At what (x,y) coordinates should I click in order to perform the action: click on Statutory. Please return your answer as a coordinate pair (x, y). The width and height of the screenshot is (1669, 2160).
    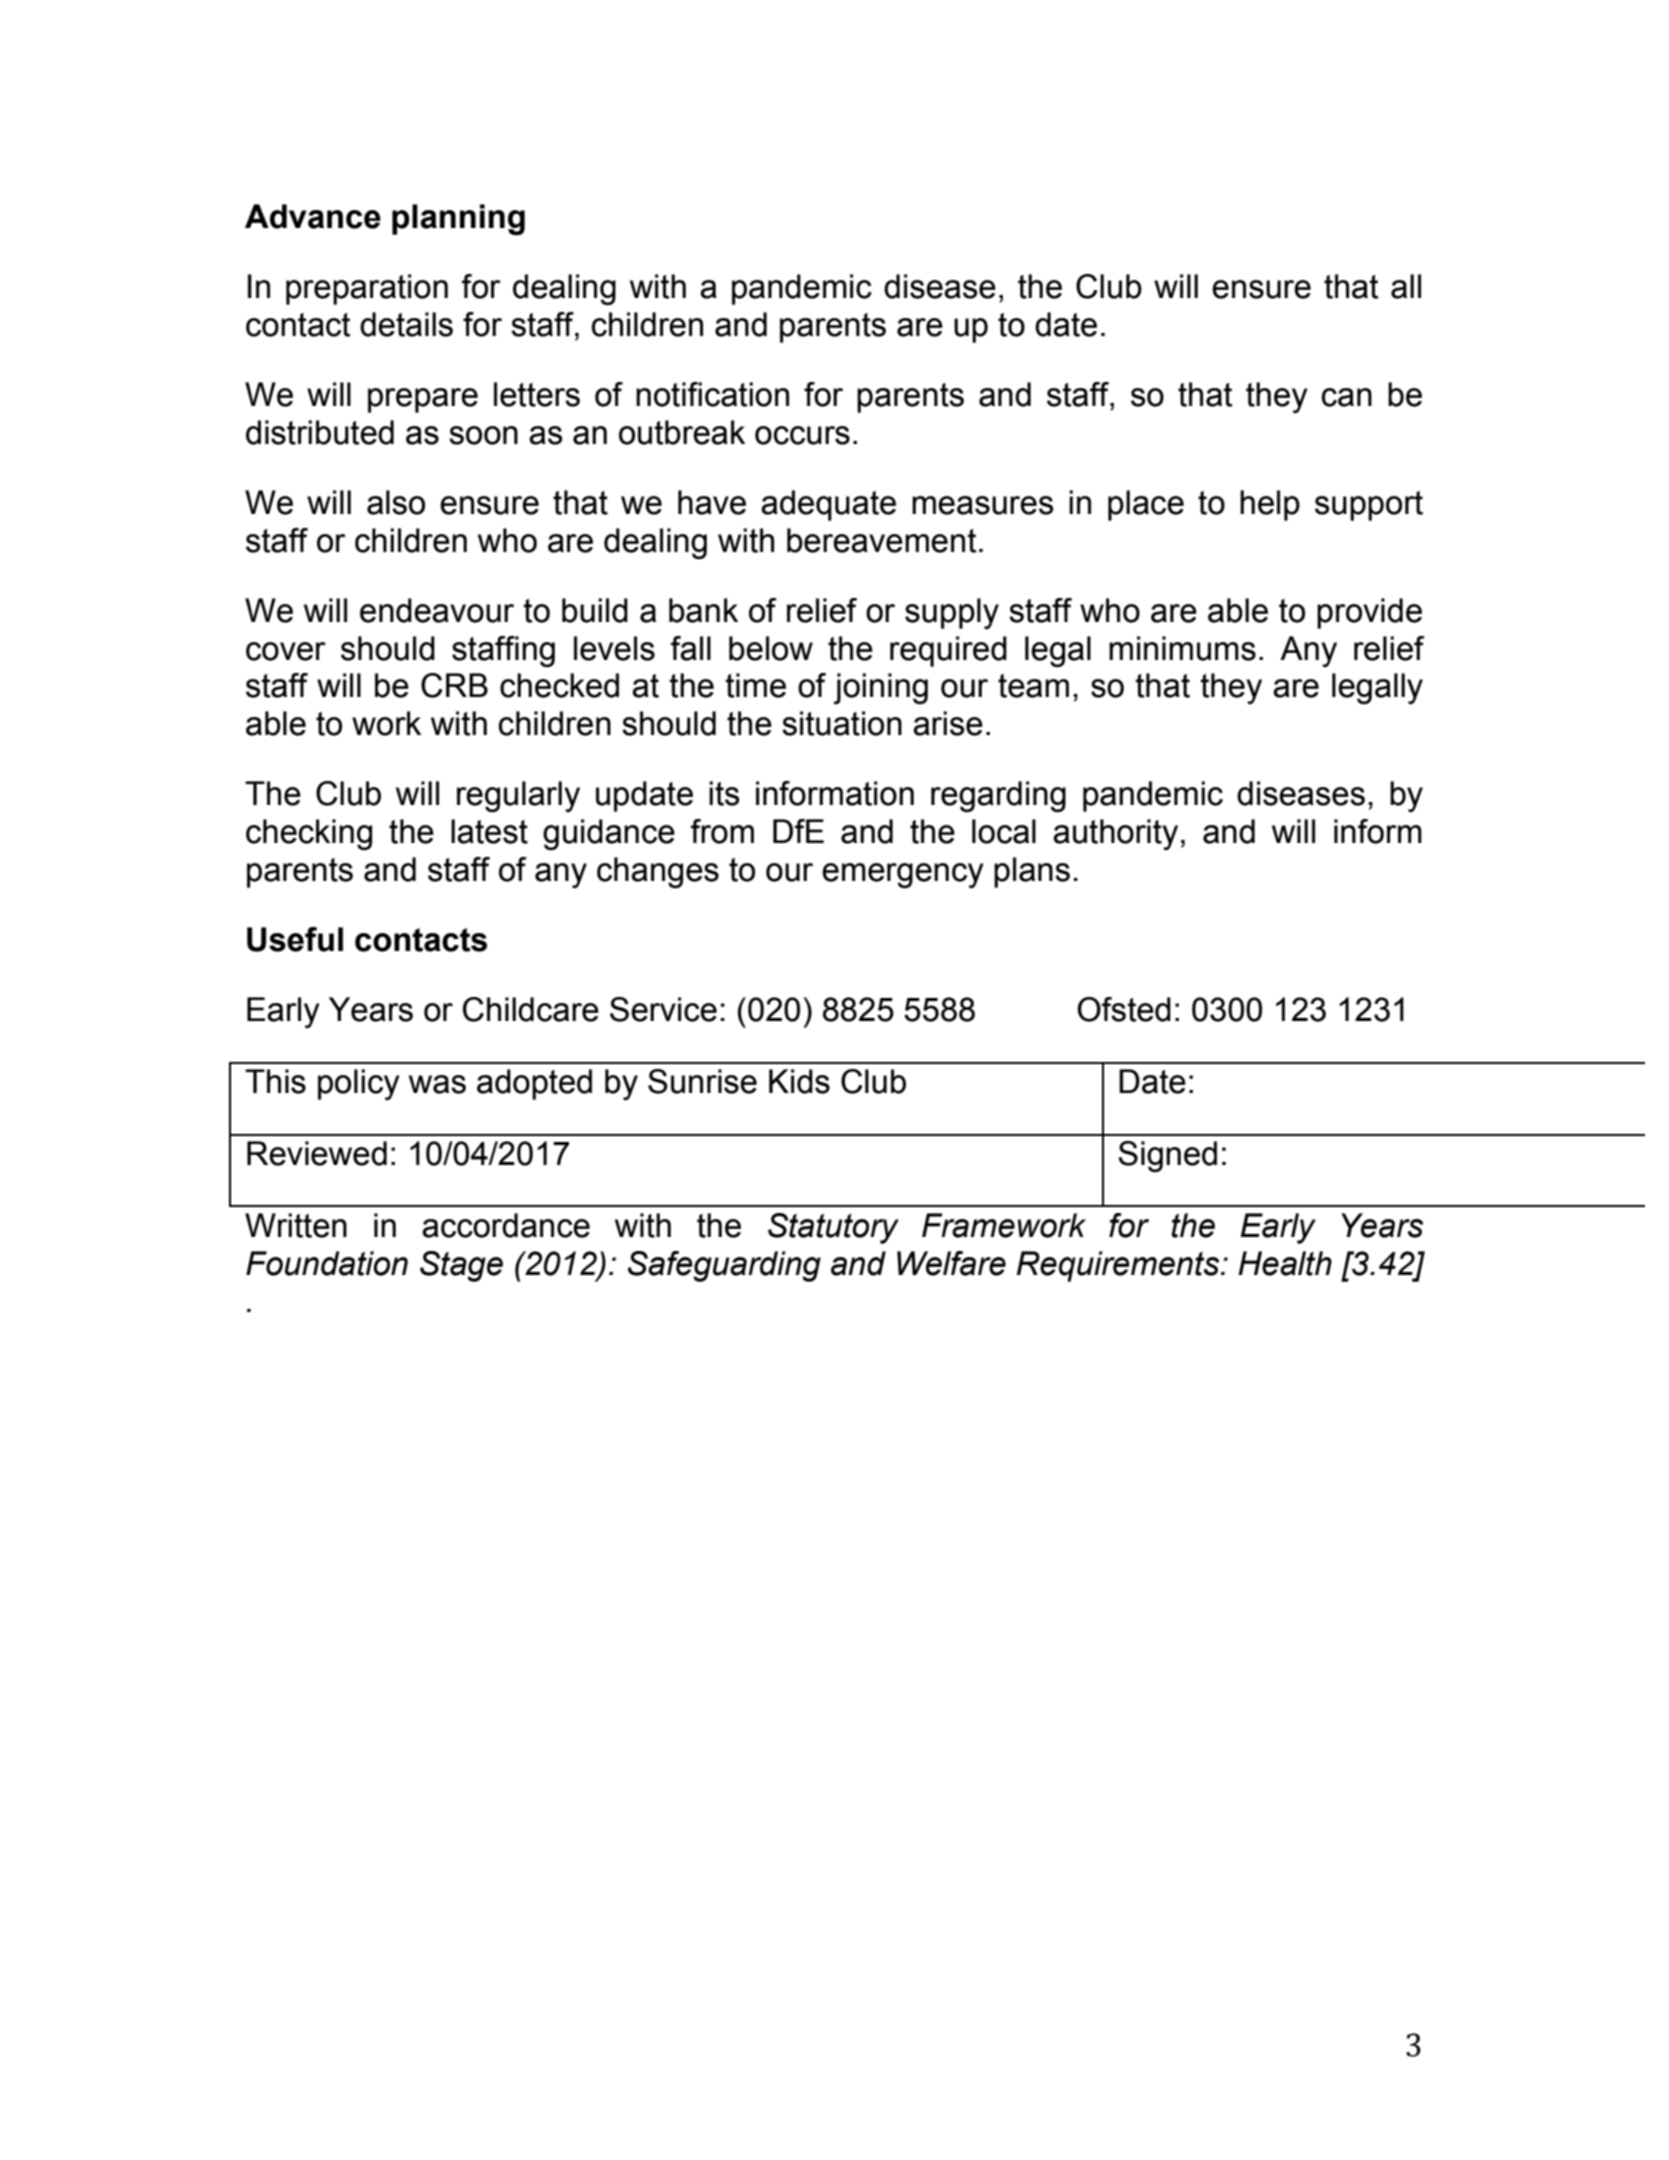
    Looking at the image, I should click on (833, 1228).
